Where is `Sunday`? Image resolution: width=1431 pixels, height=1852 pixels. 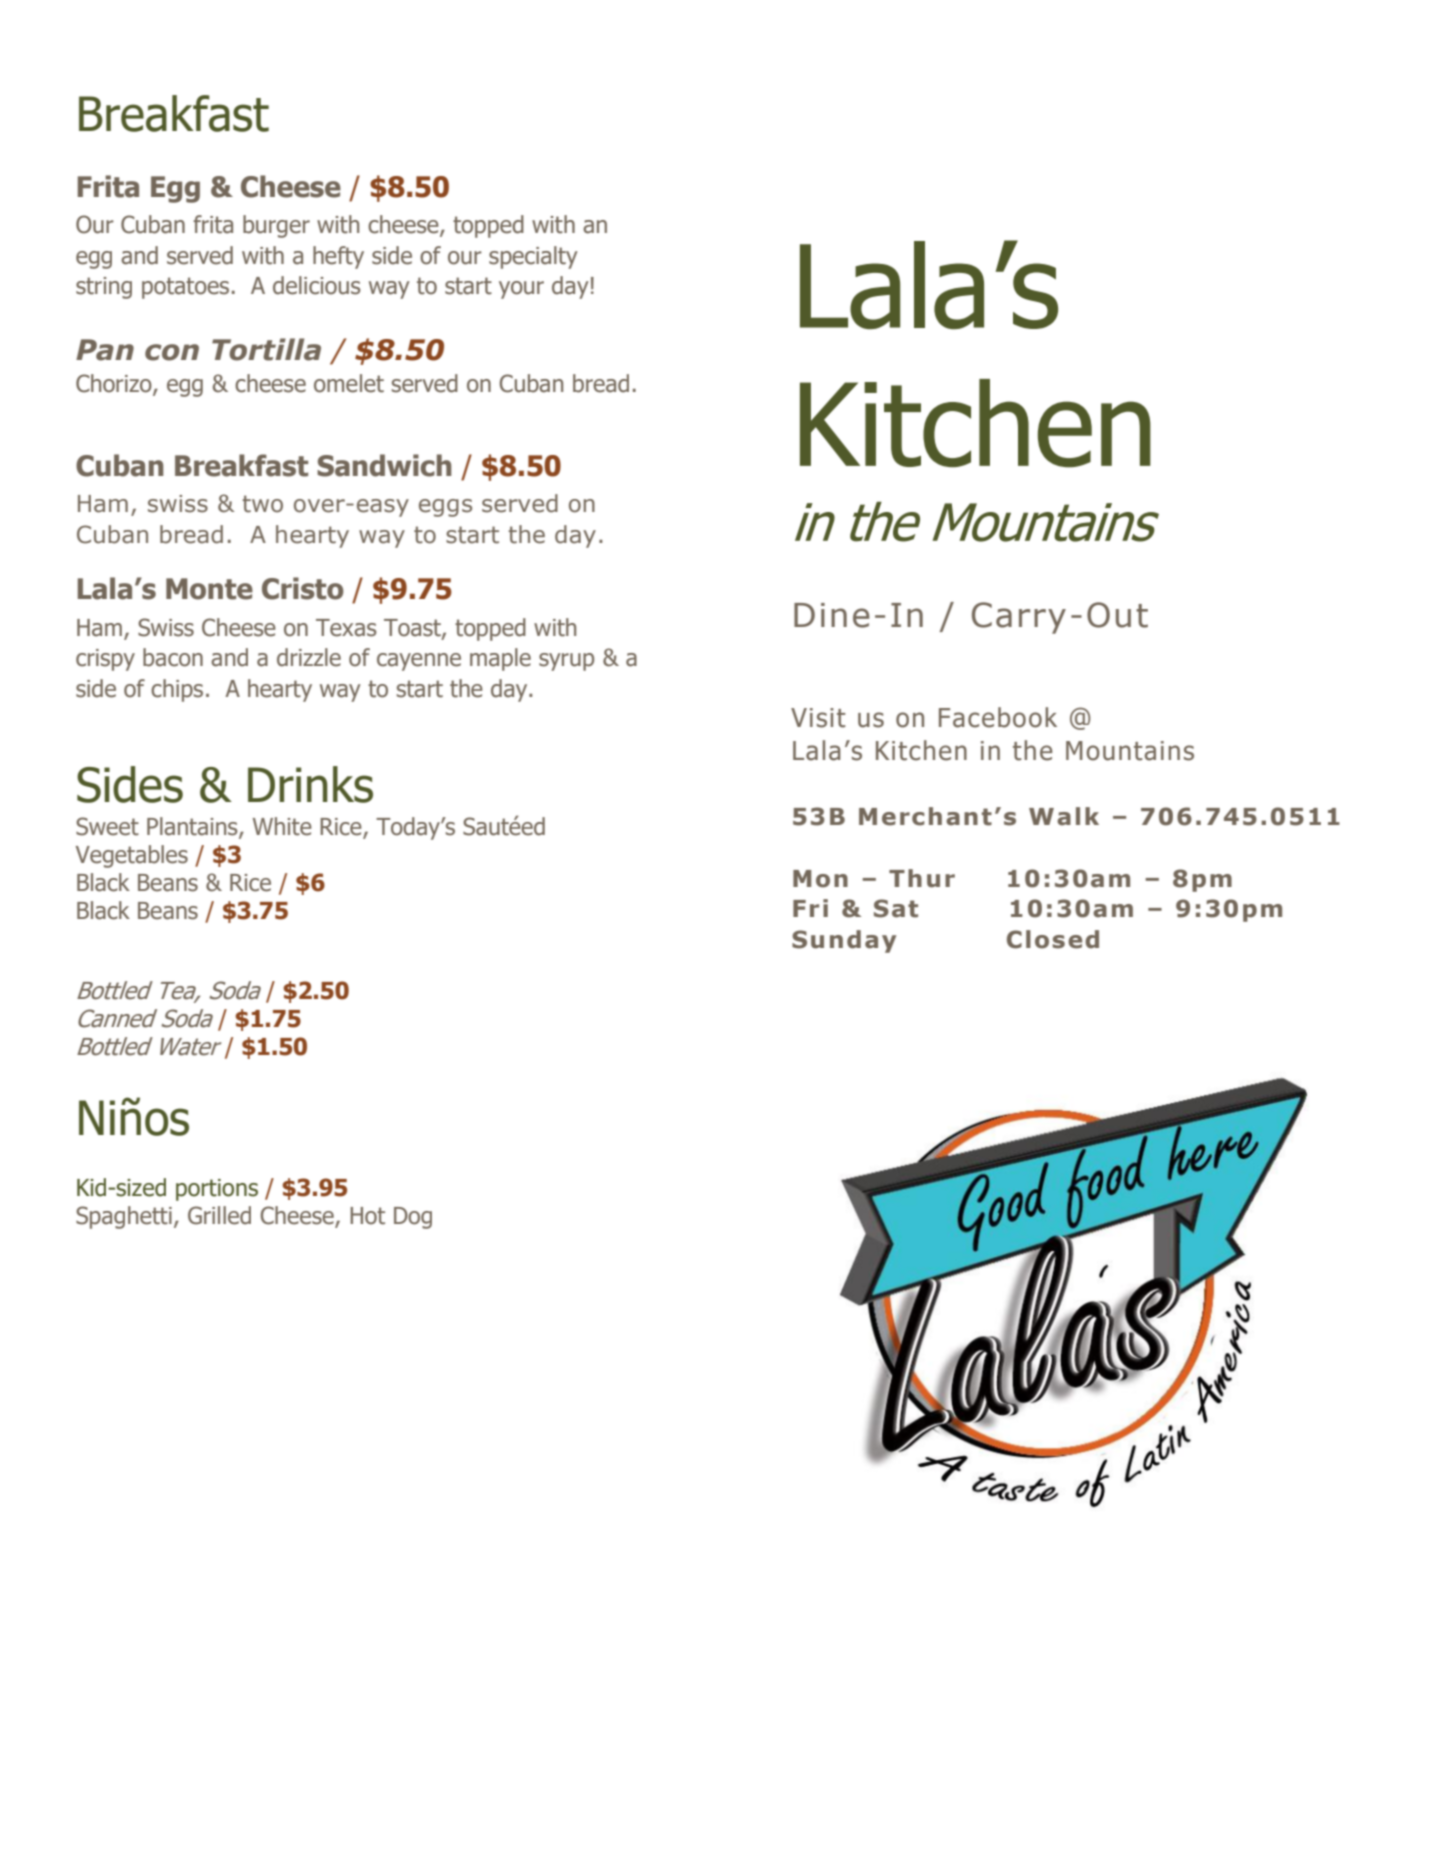
Sunday is located at coordinates (844, 941).
